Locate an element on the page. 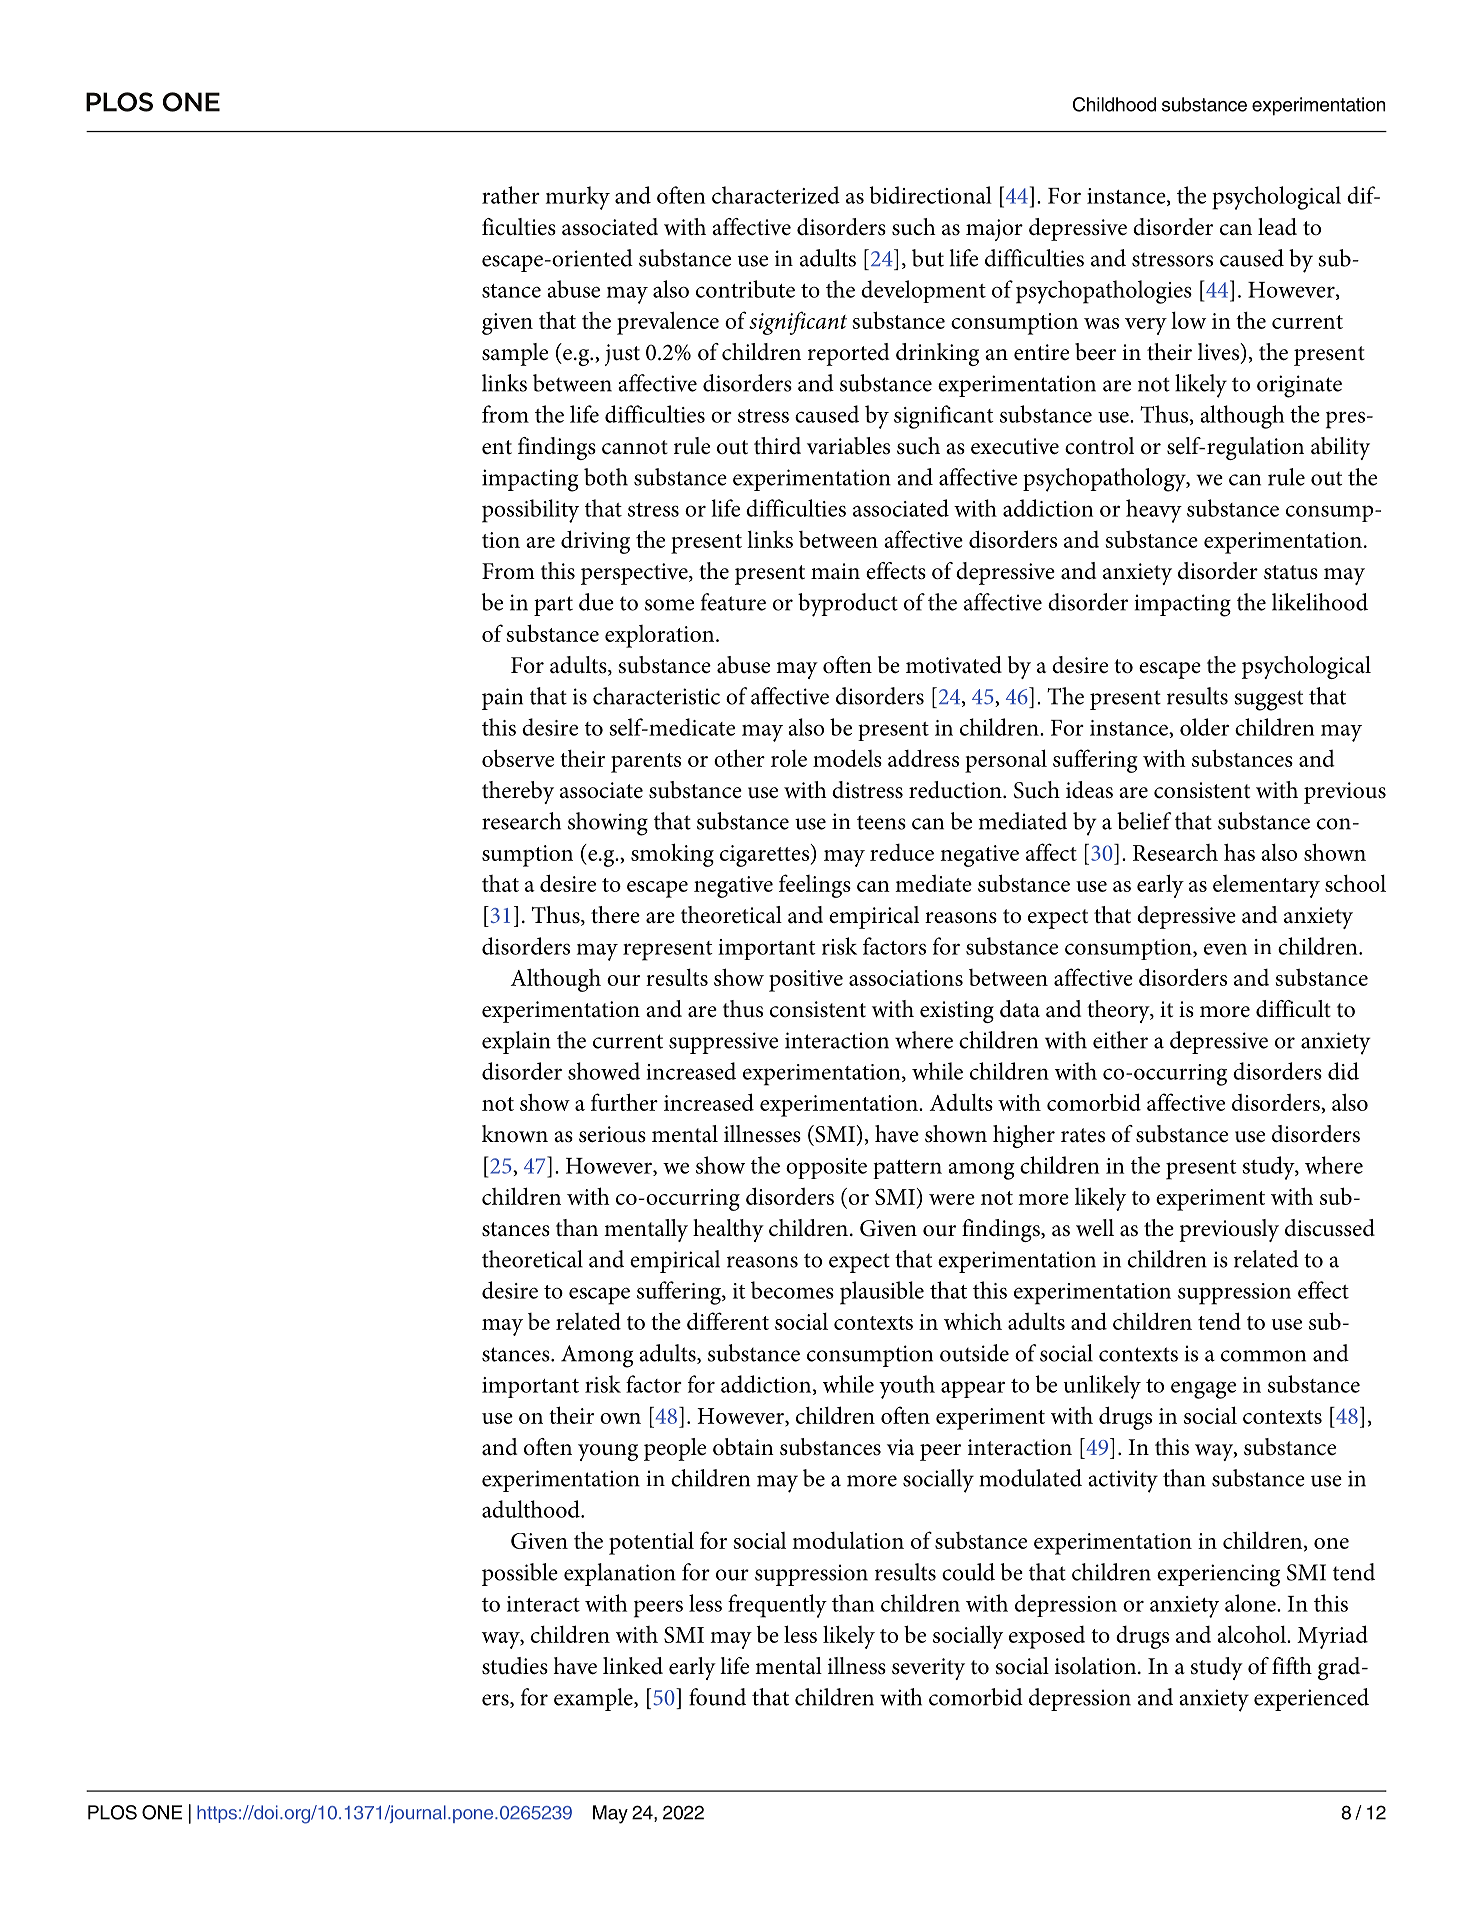  linked is located at coordinates (633, 1666).
